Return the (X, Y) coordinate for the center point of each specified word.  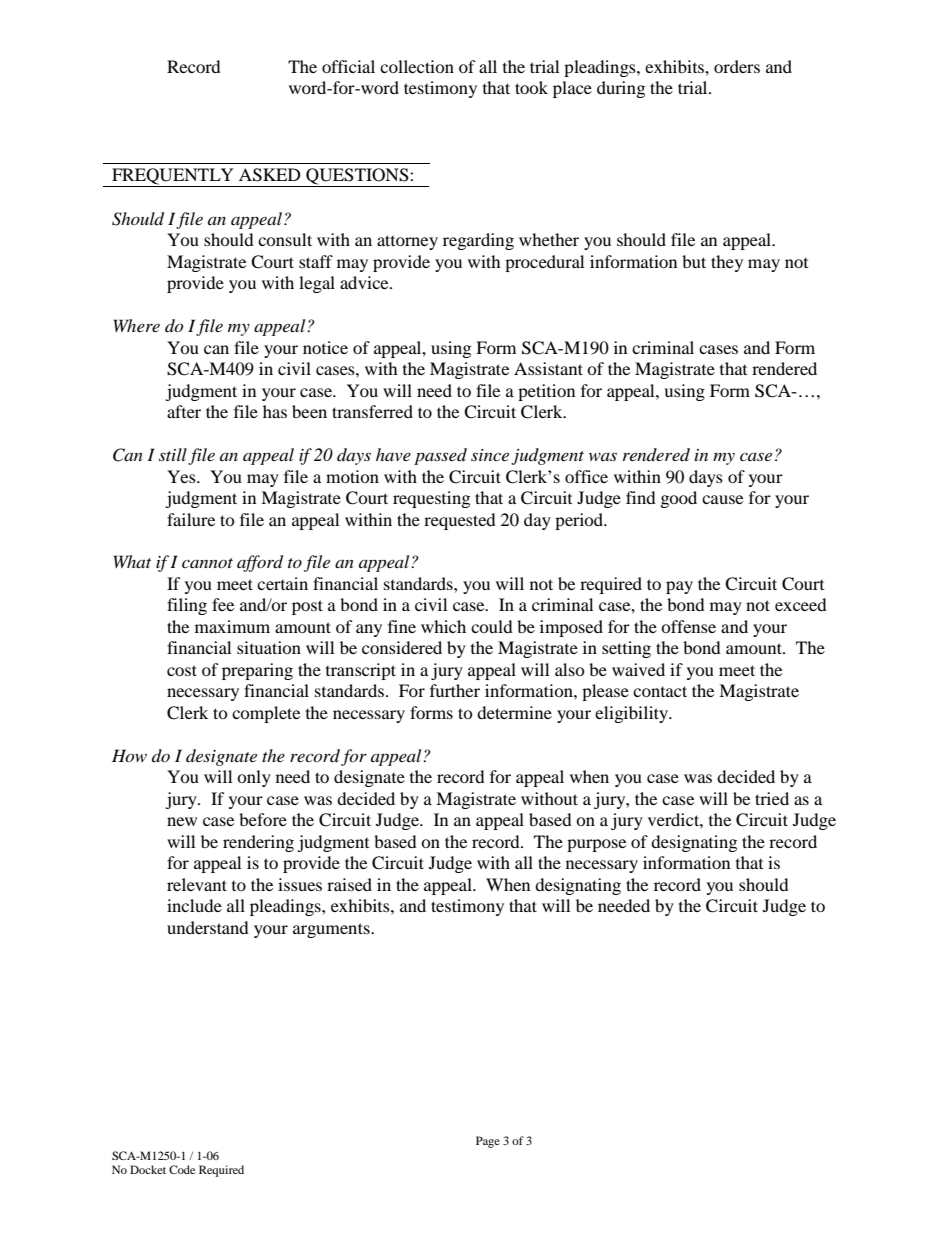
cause (722, 499)
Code (182, 1169)
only (254, 778)
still (173, 454)
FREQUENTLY (173, 177)
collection (417, 66)
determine (514, 712)
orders (737, 66)
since (490, 455)
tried (772, 798)
